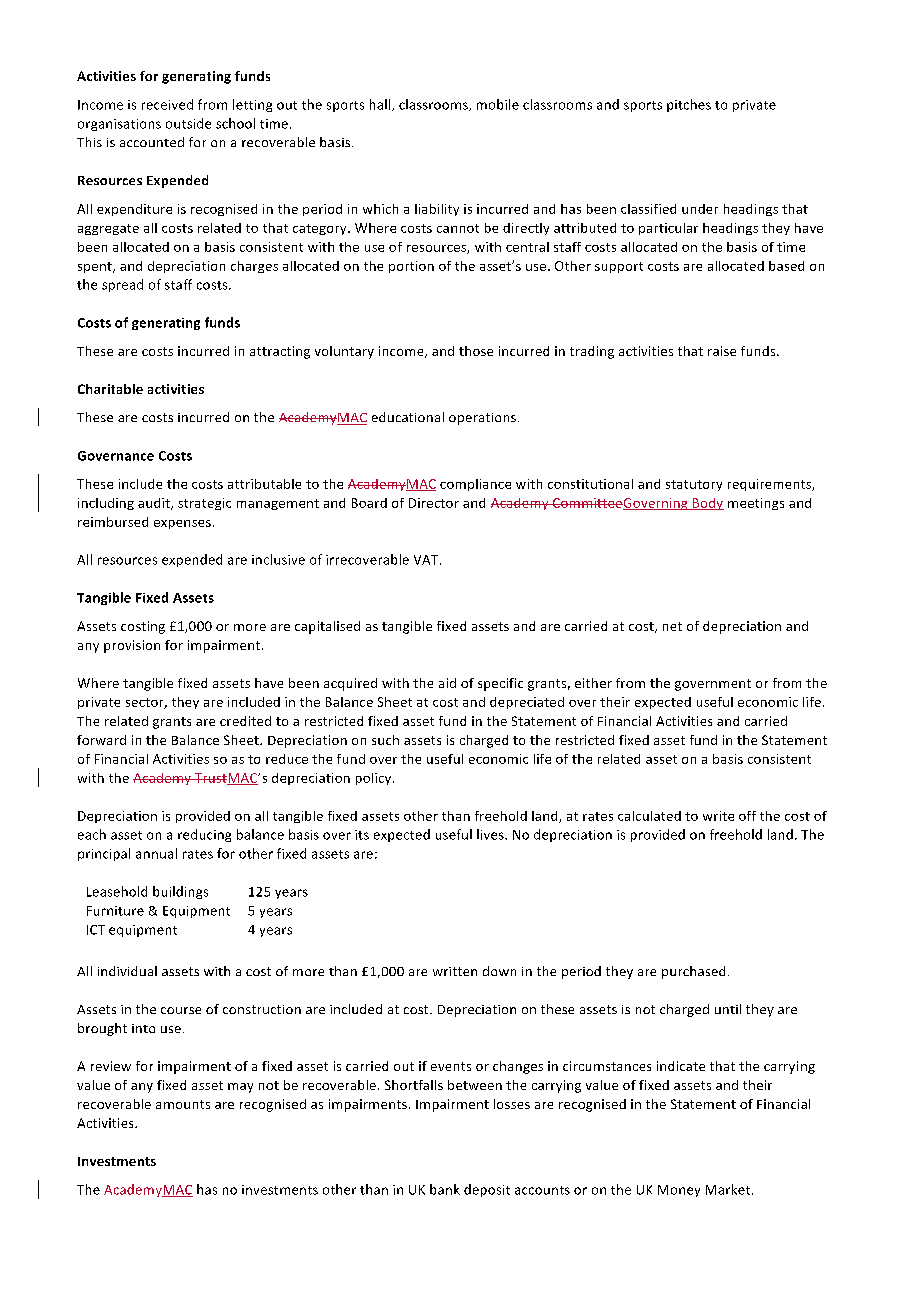 The height and width of the screenshot is (1308, 924). I want to click on amounts, so click(183, 1104).
